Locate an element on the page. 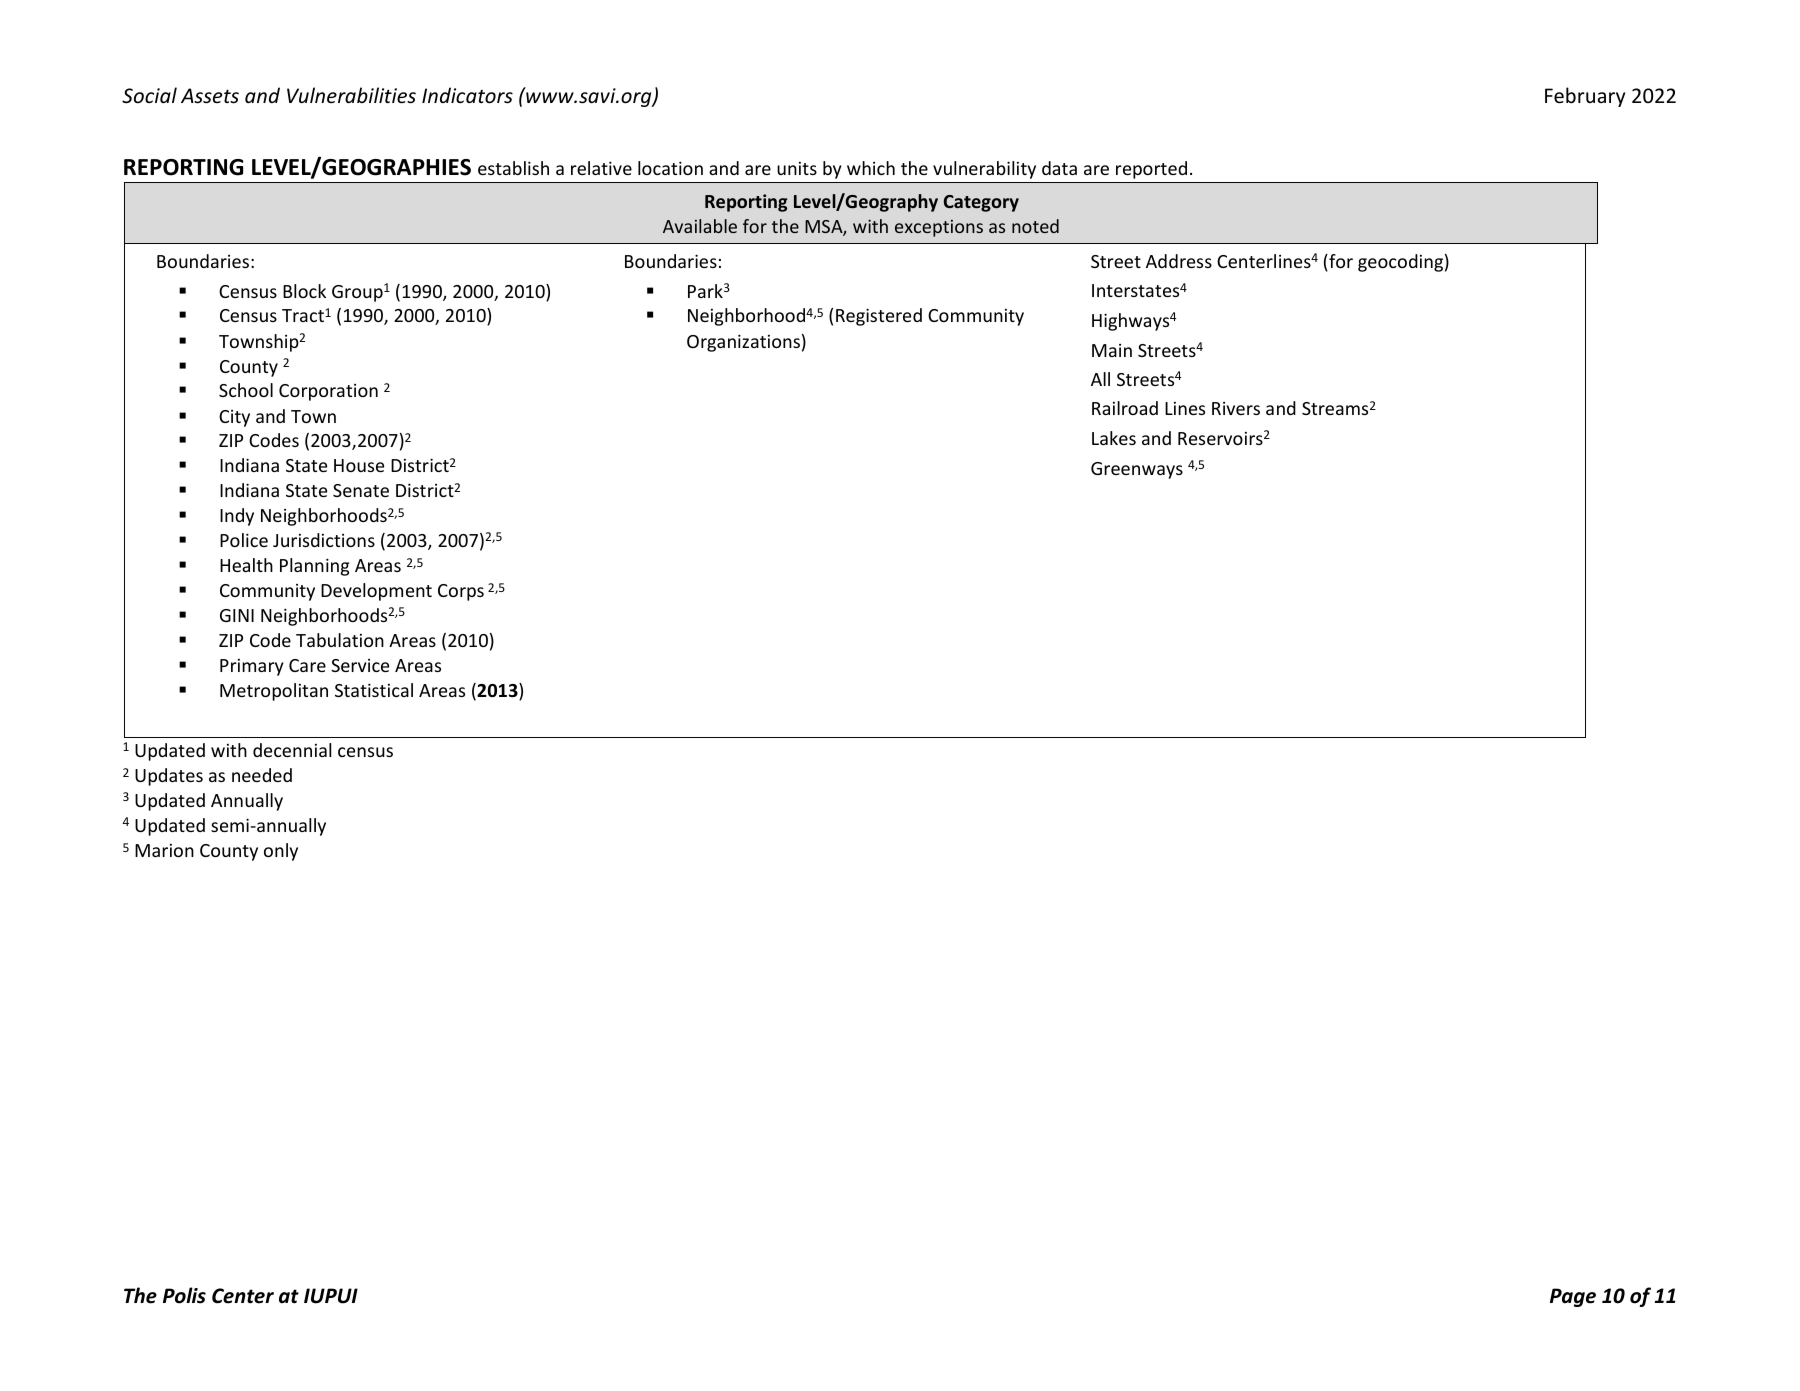 The height and width of the document is (1391, 1800). Greenways is located at coordinates (1137, 470).
